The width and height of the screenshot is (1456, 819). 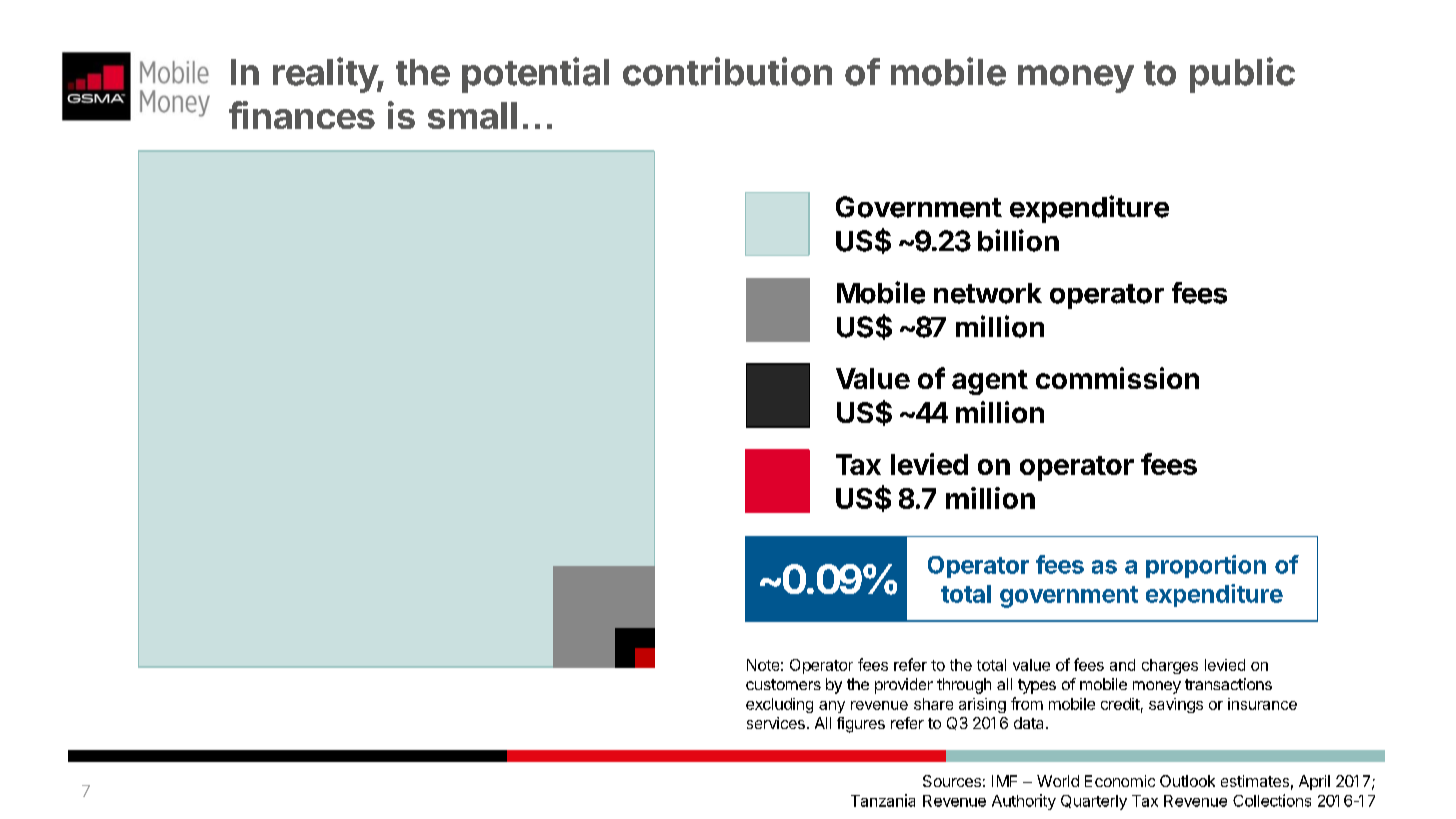 I want to click on excluding, so click(x=779, y=705).
